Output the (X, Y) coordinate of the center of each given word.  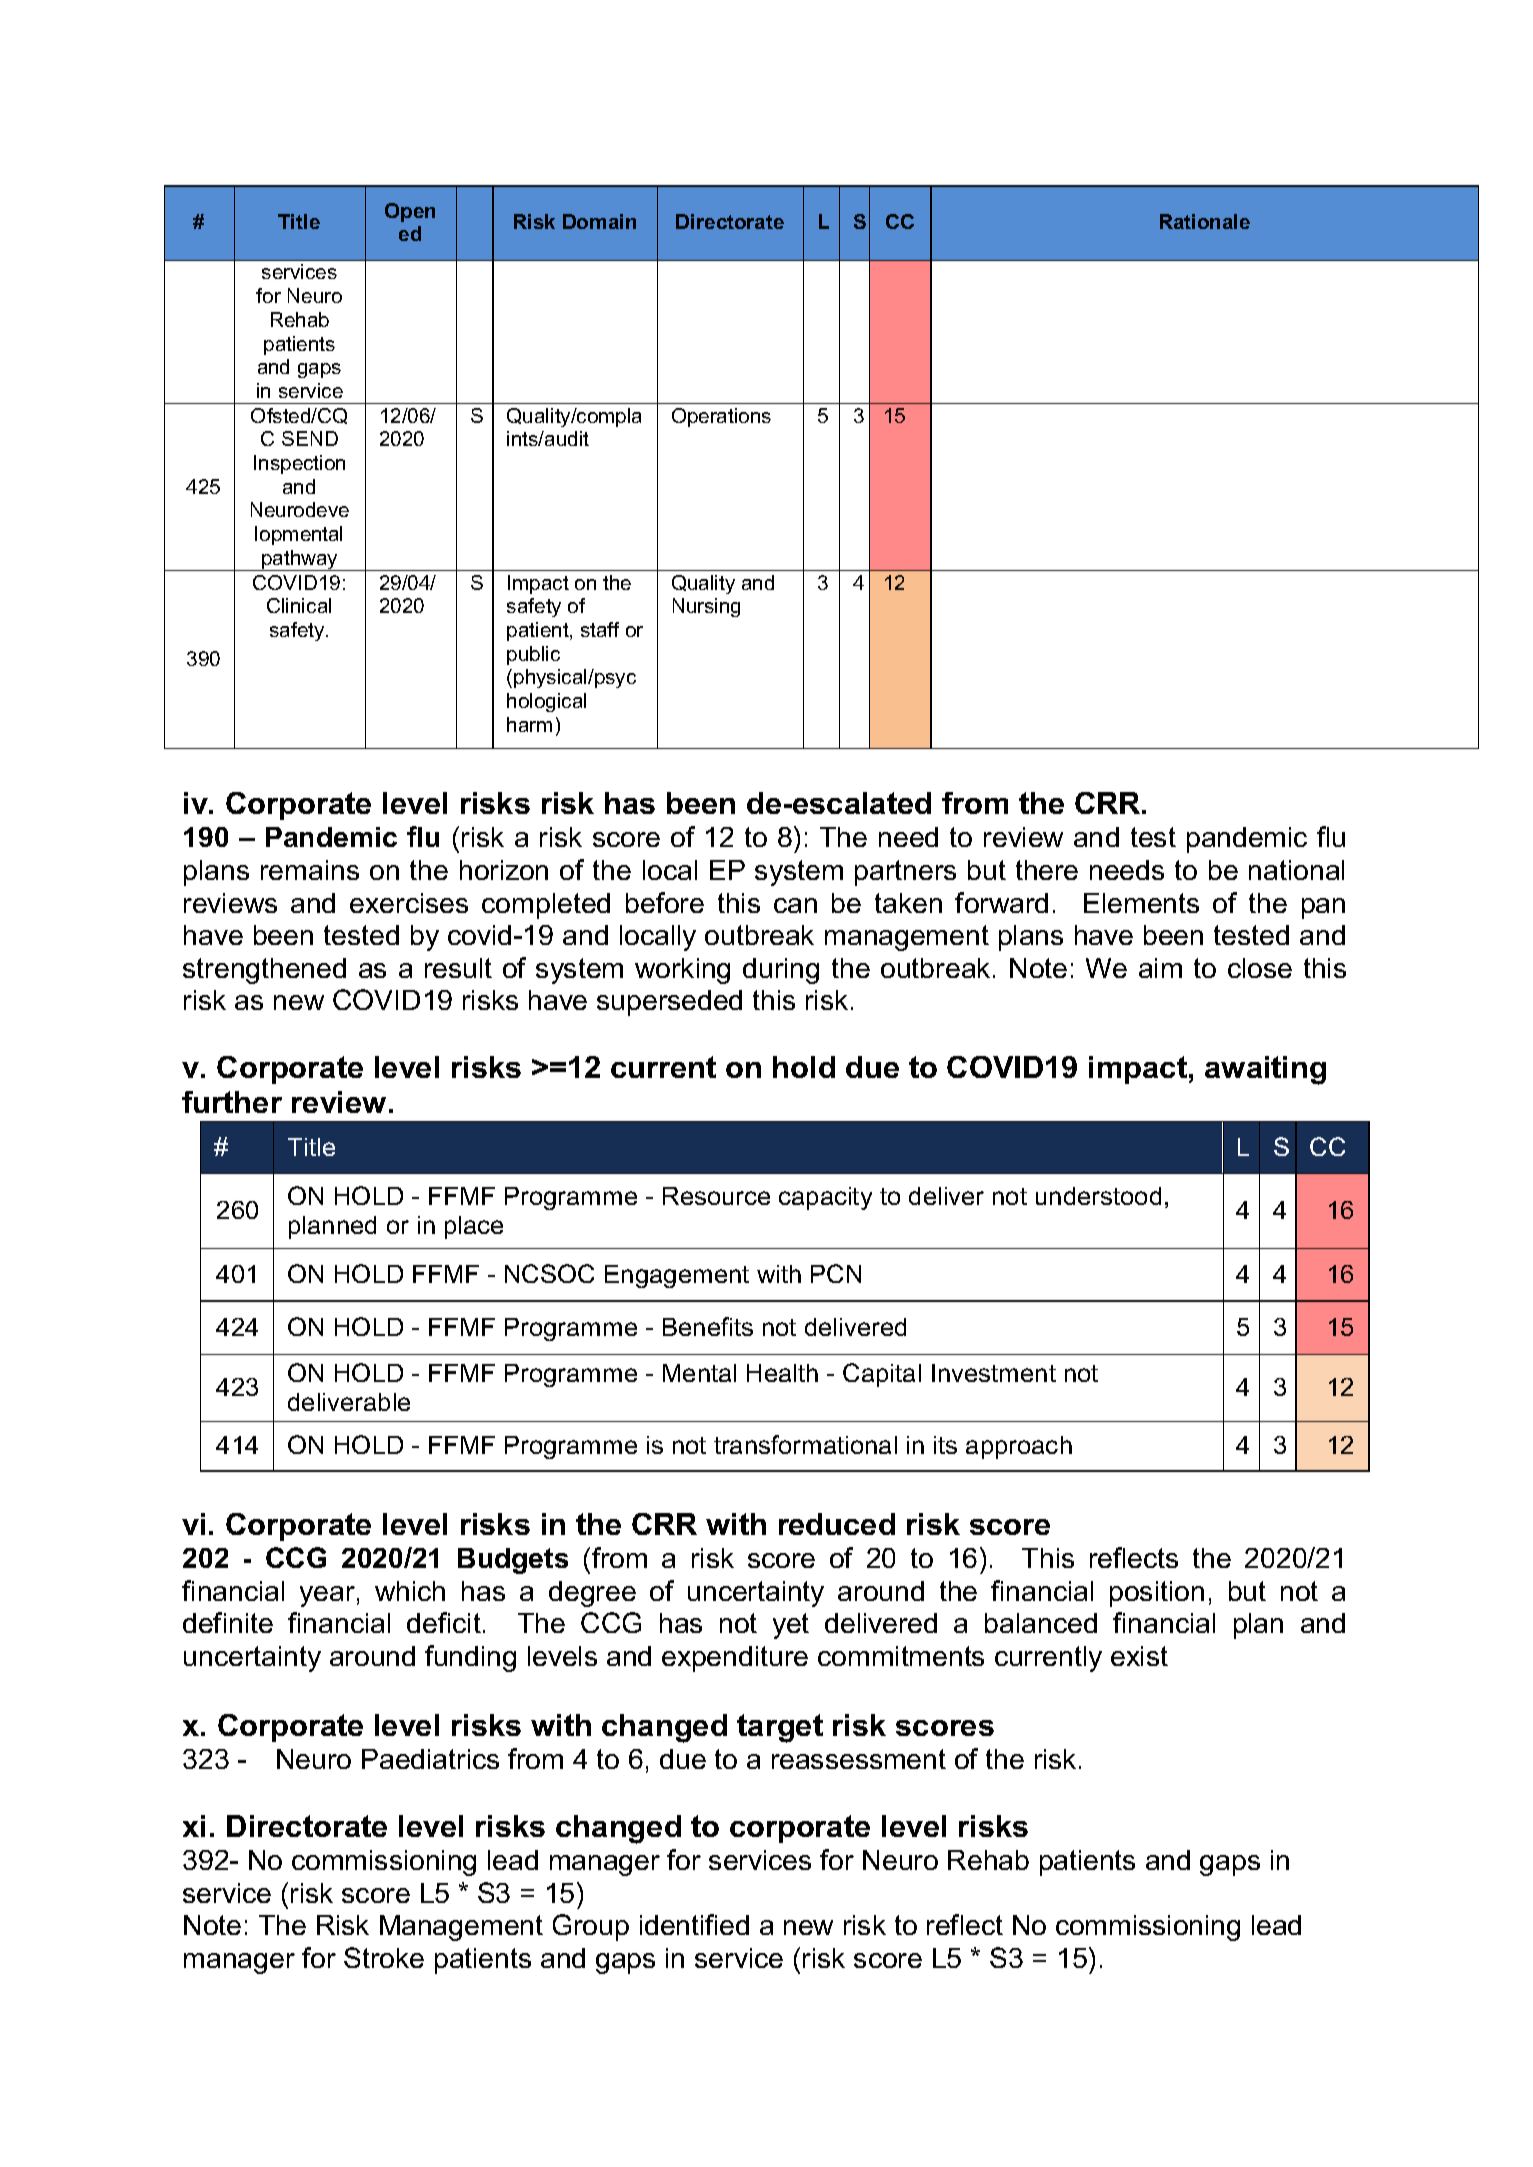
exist (1139, 1656)
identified (694, 1924)
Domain (599, 221)
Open (410, 212)
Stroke (384, 1957)
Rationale (1205, 221)
